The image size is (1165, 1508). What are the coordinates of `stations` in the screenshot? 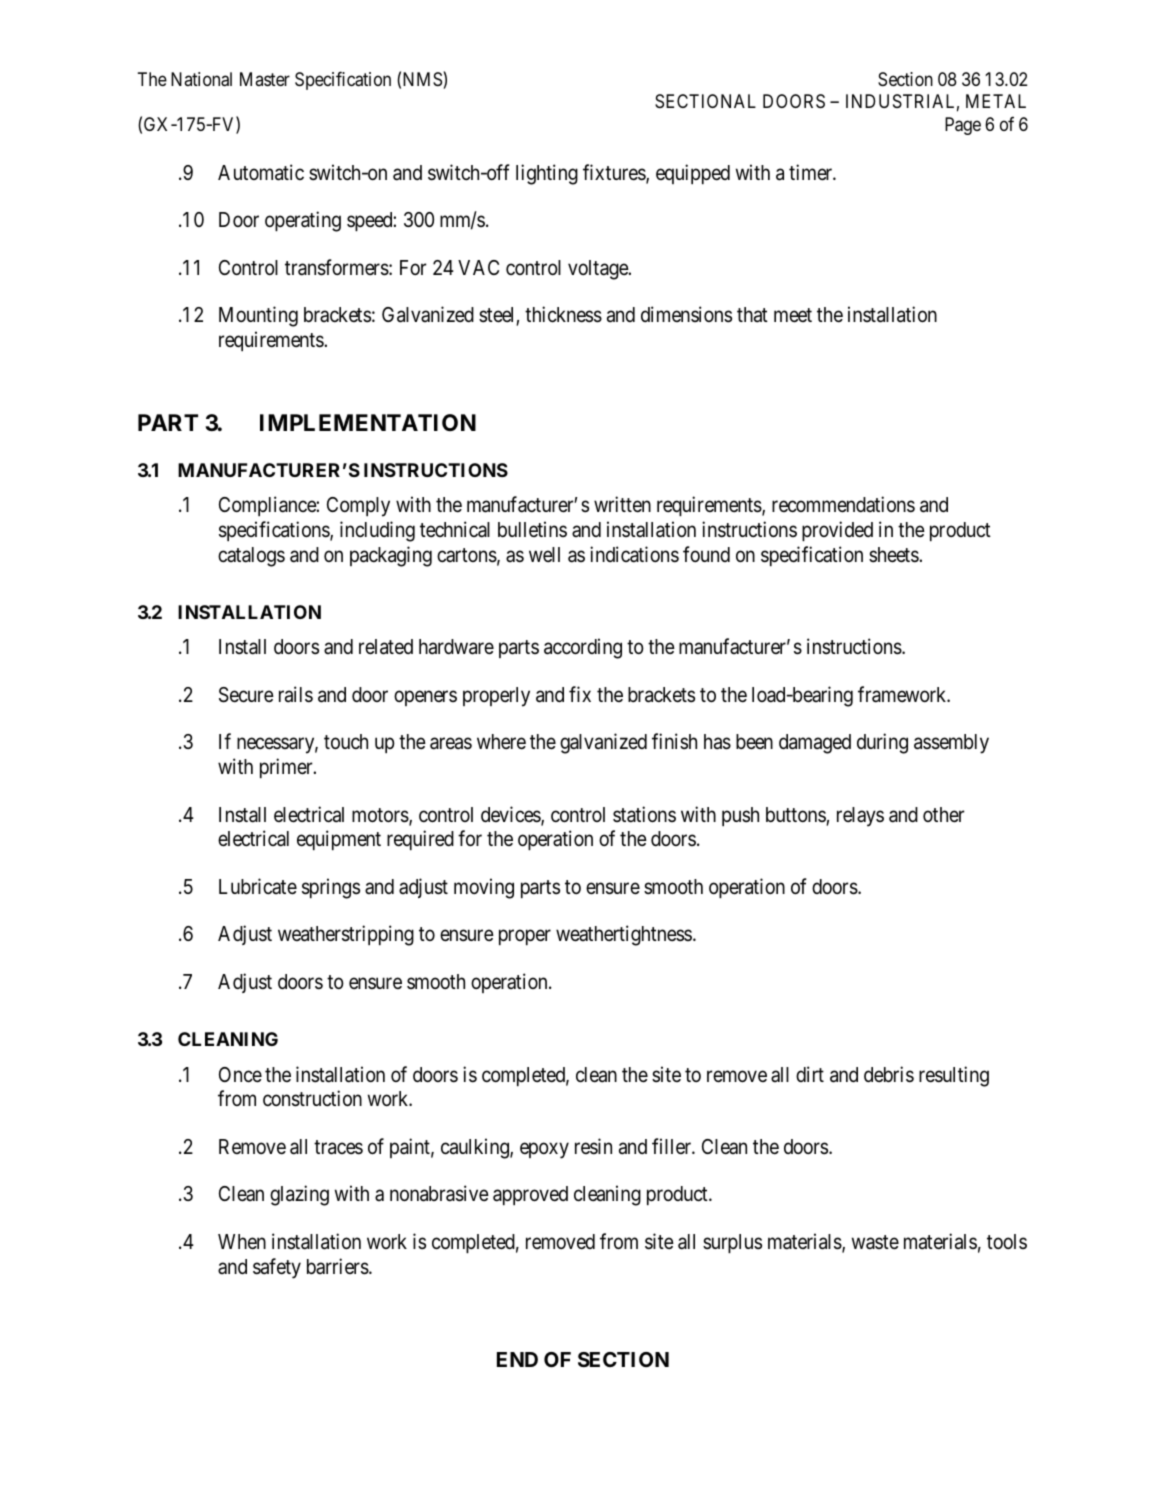 It's located at (644, 814).
